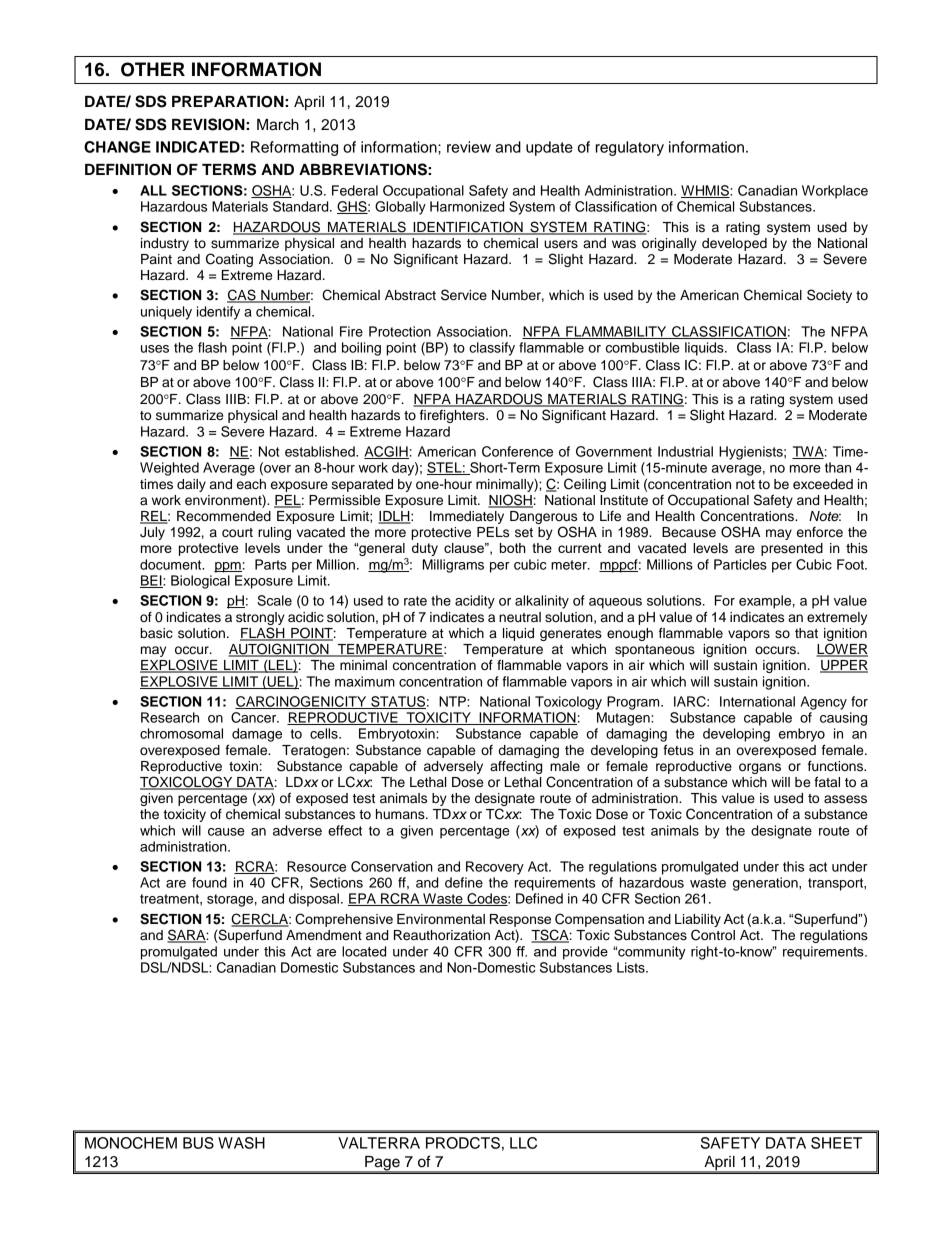  What do you see at coordinates (200, 582) in the screenshot?
I see `Biological` at bounding box center [200, 582].
